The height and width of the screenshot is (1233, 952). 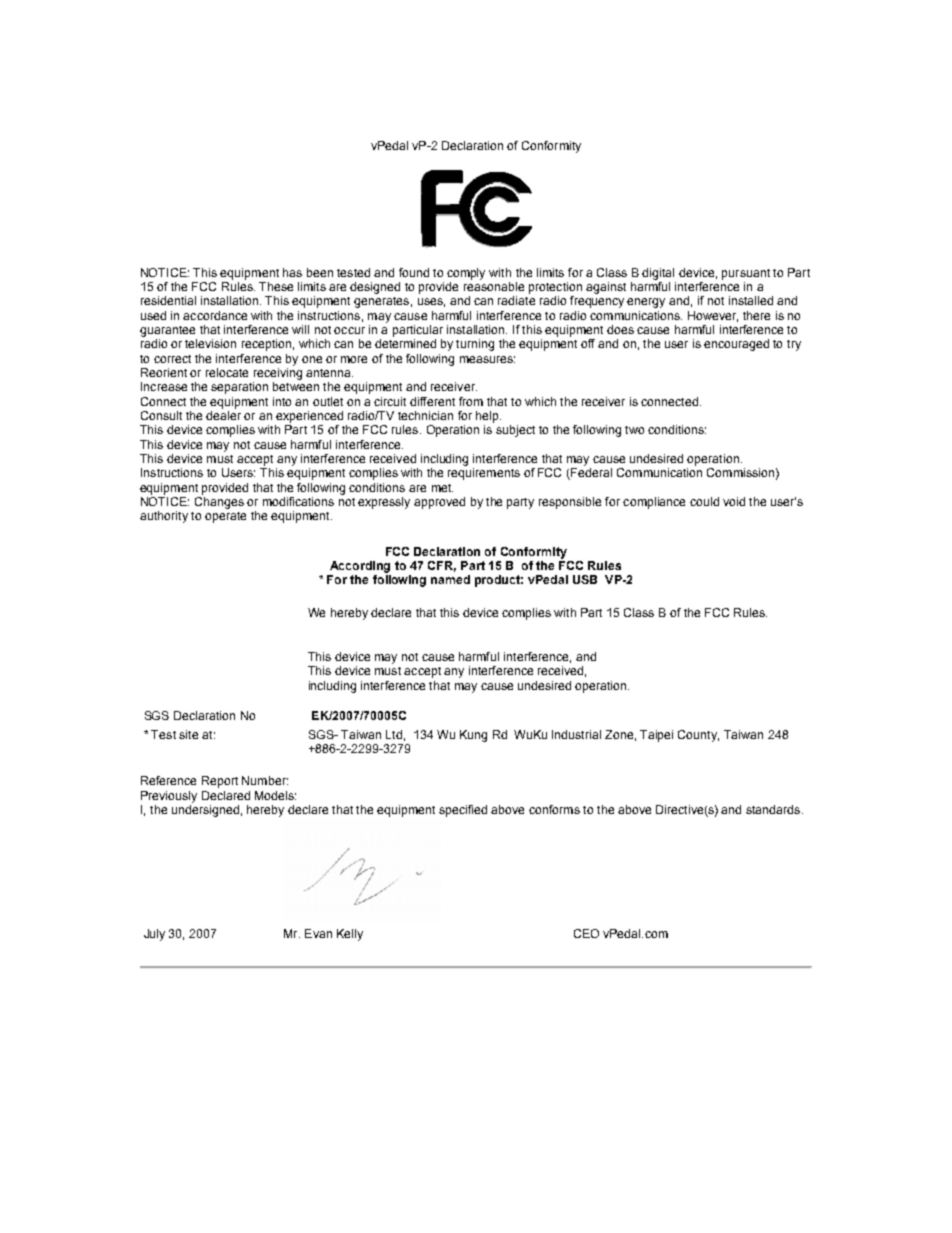 What do you see at coordinates (751, 300) in the screenshot?
I see `installed` at bounding box center [751, 300].
